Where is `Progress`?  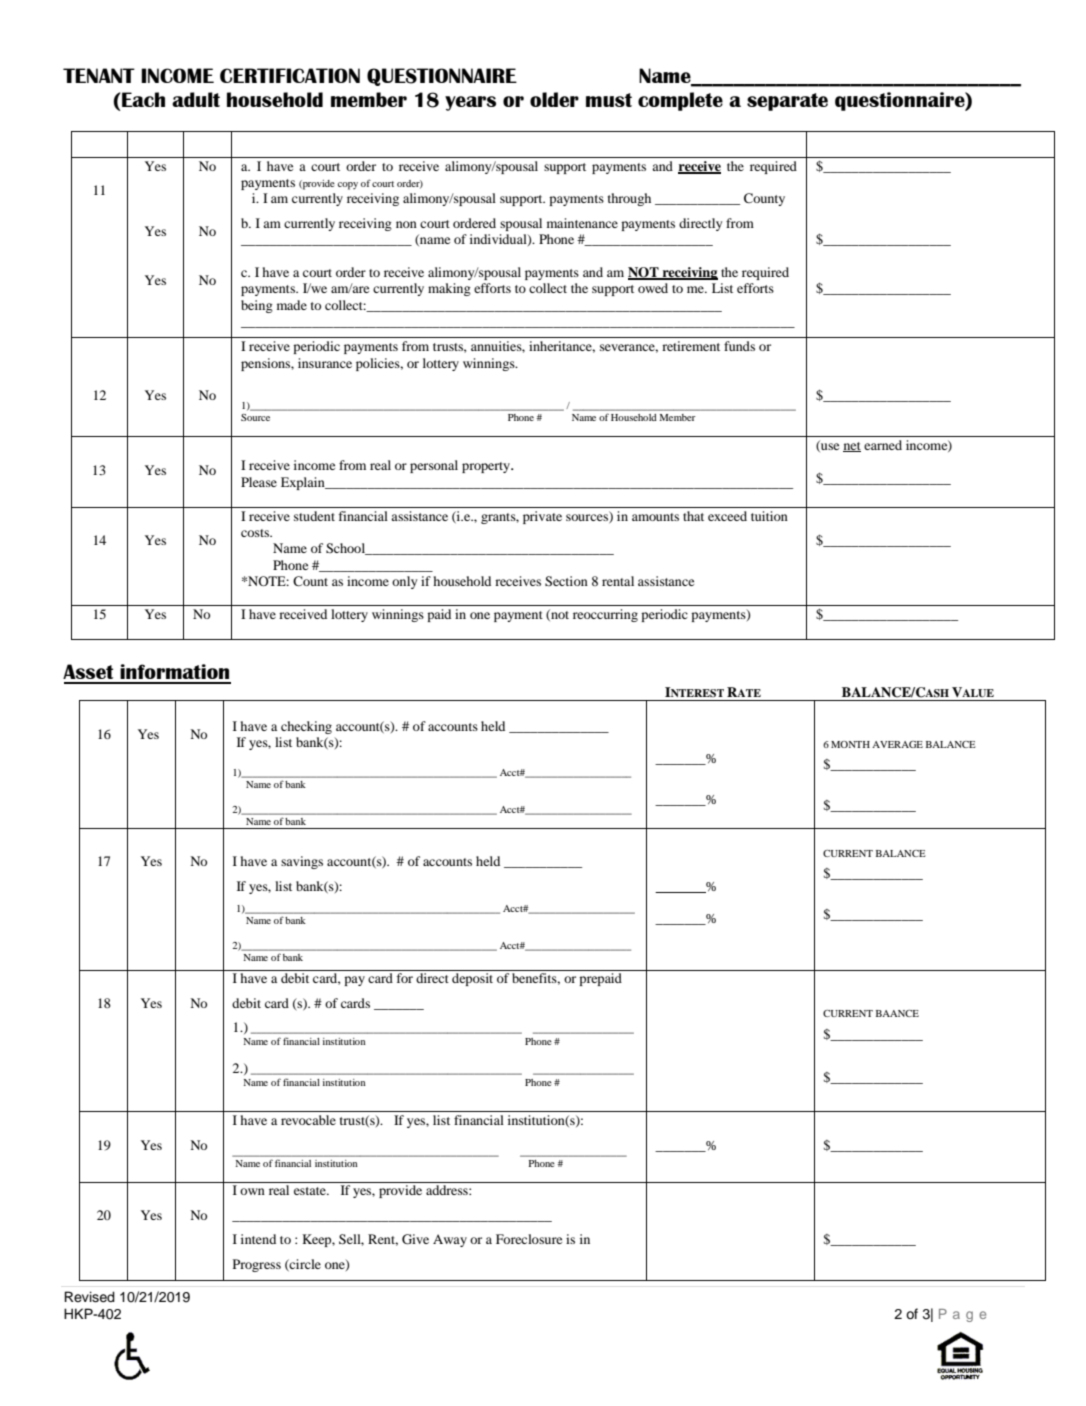
Progress is located at coordinates (257, 1265).
